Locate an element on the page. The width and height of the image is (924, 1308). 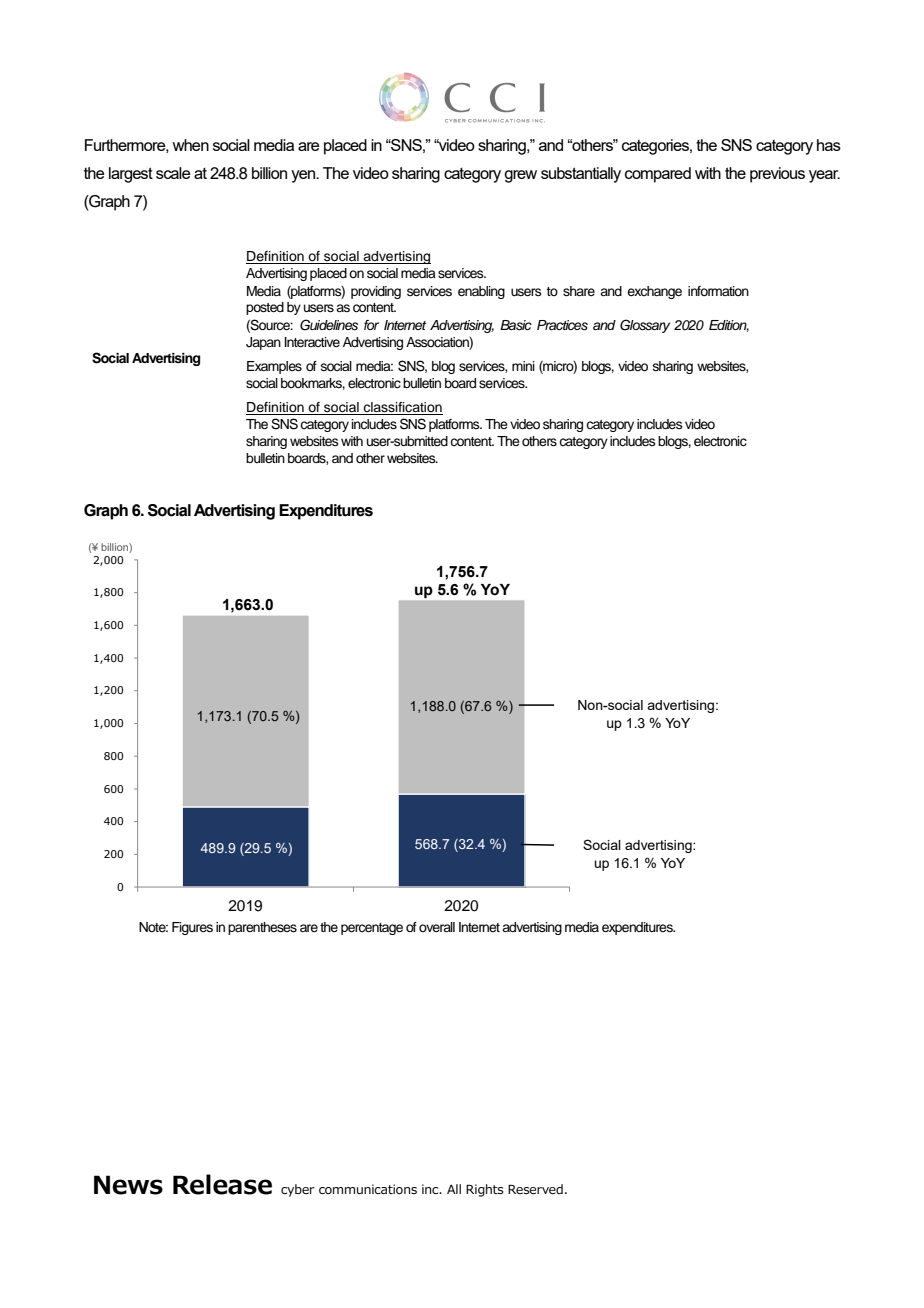
previous is located at coordinates (777, 175).
